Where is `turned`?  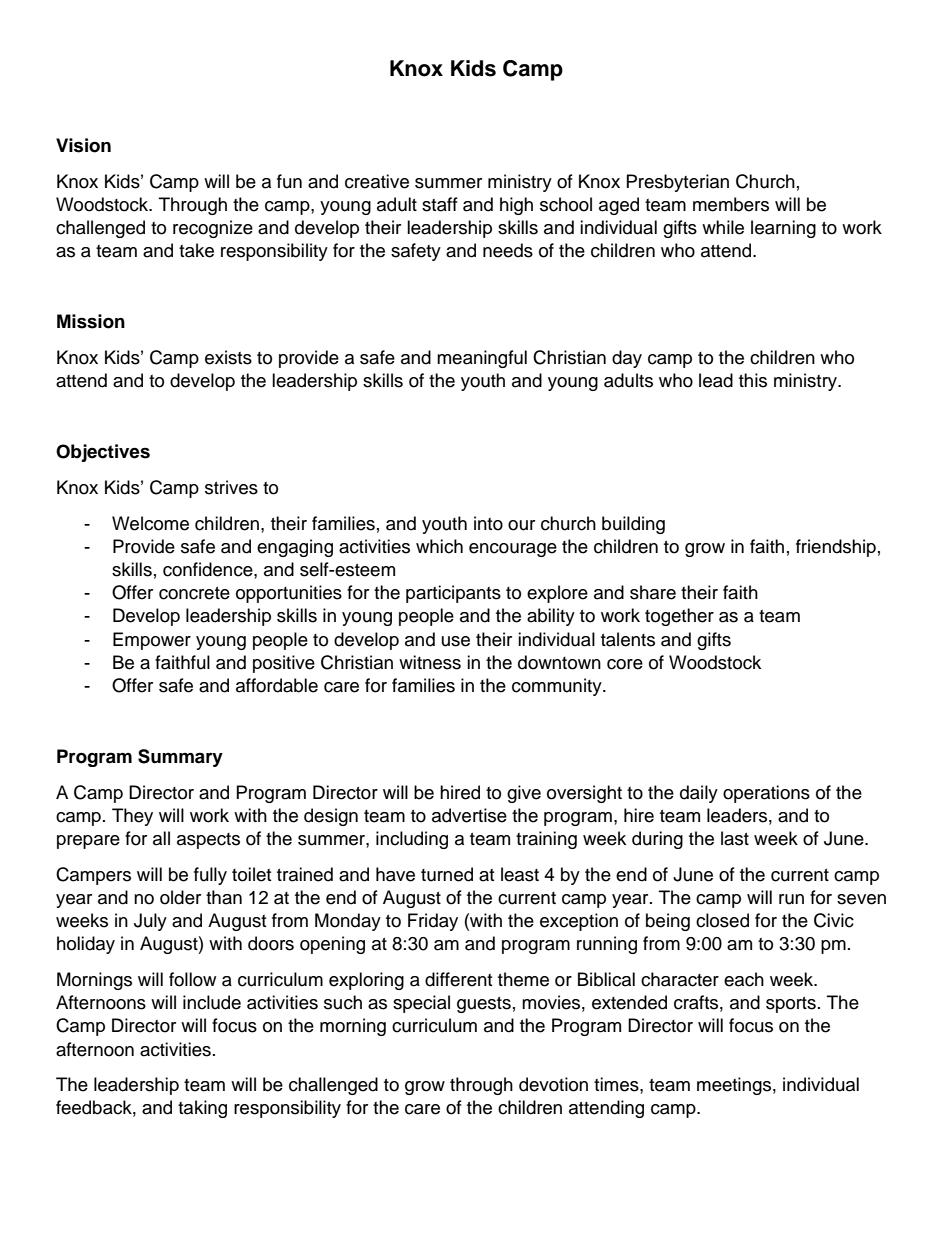 turned is located at coordinates (447, 874).
